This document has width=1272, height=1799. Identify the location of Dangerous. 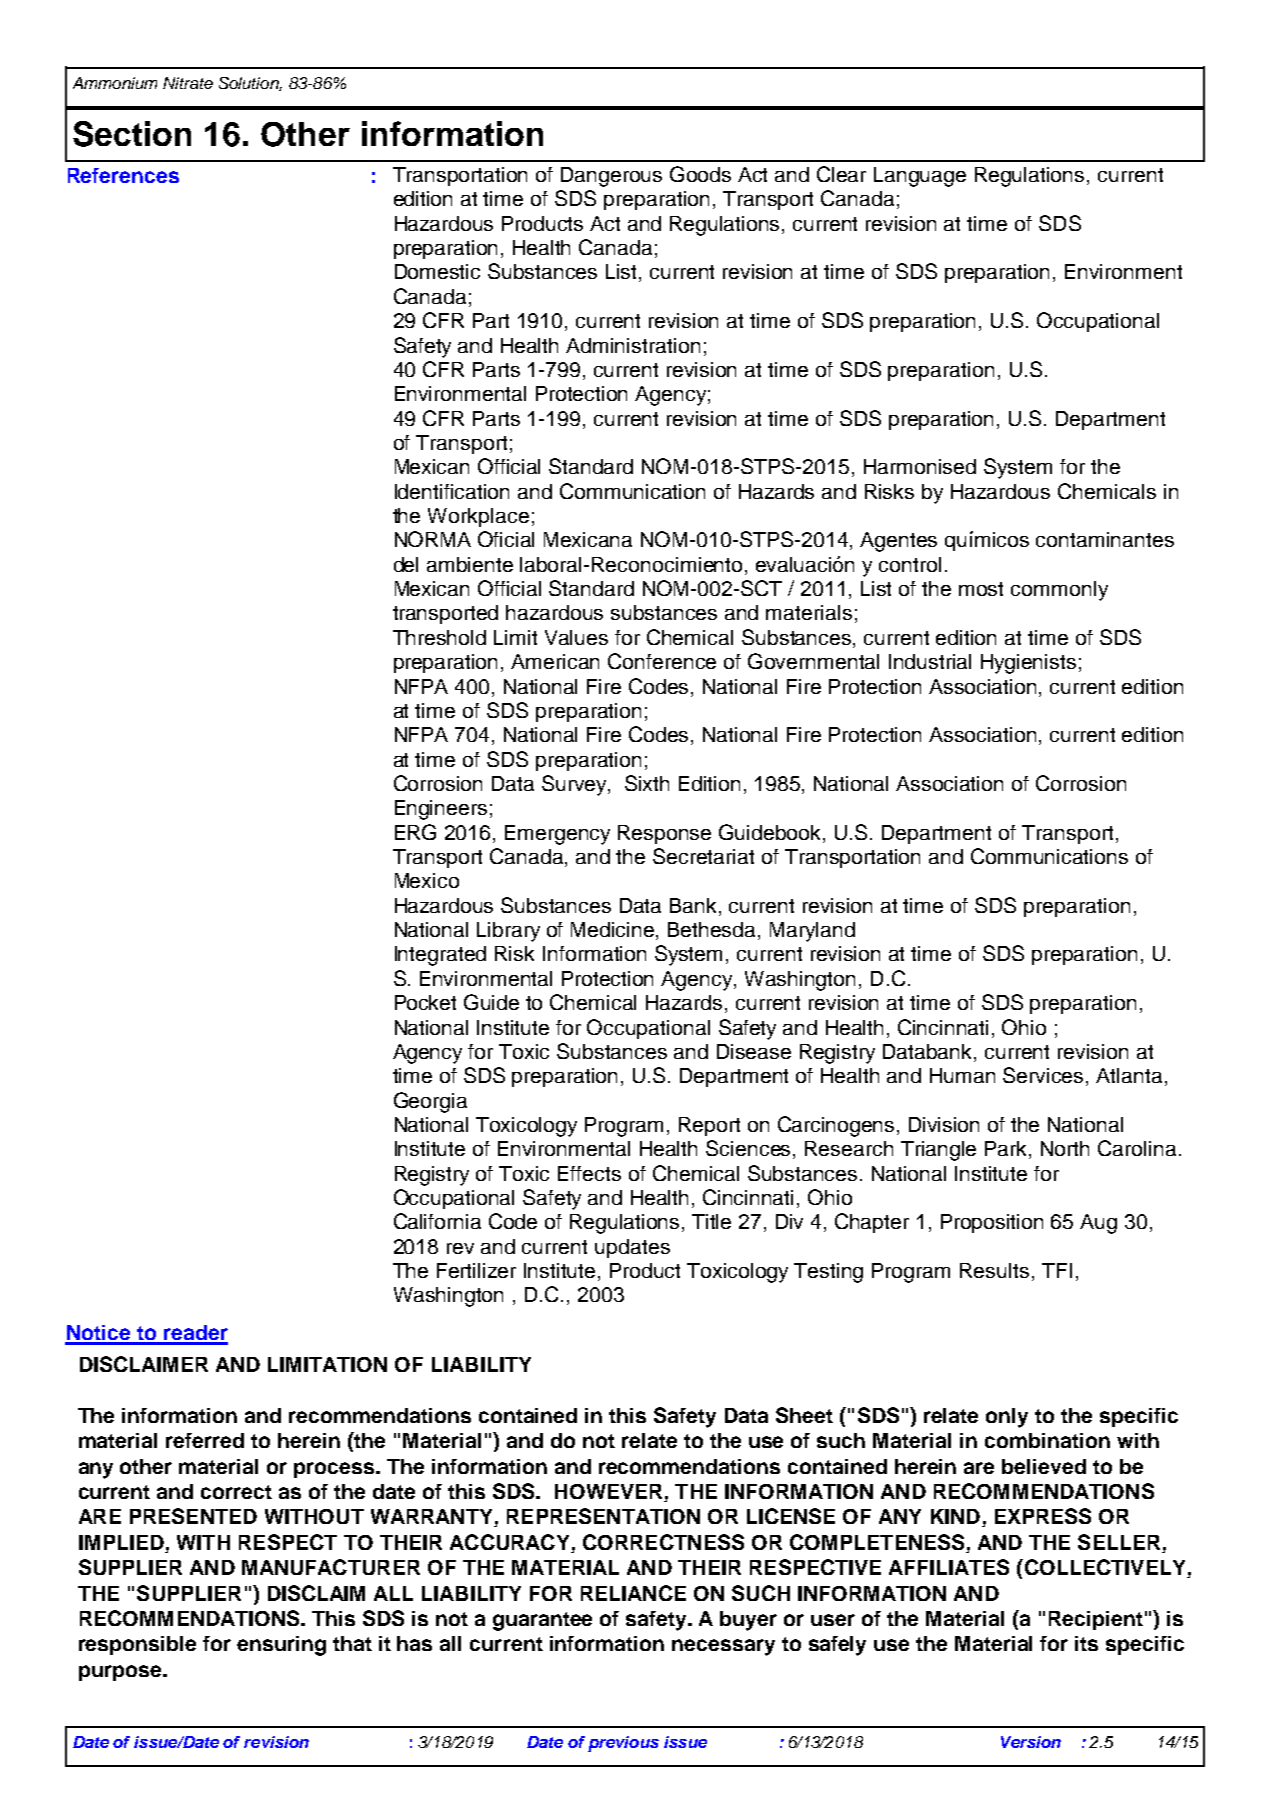
(611, 177).
